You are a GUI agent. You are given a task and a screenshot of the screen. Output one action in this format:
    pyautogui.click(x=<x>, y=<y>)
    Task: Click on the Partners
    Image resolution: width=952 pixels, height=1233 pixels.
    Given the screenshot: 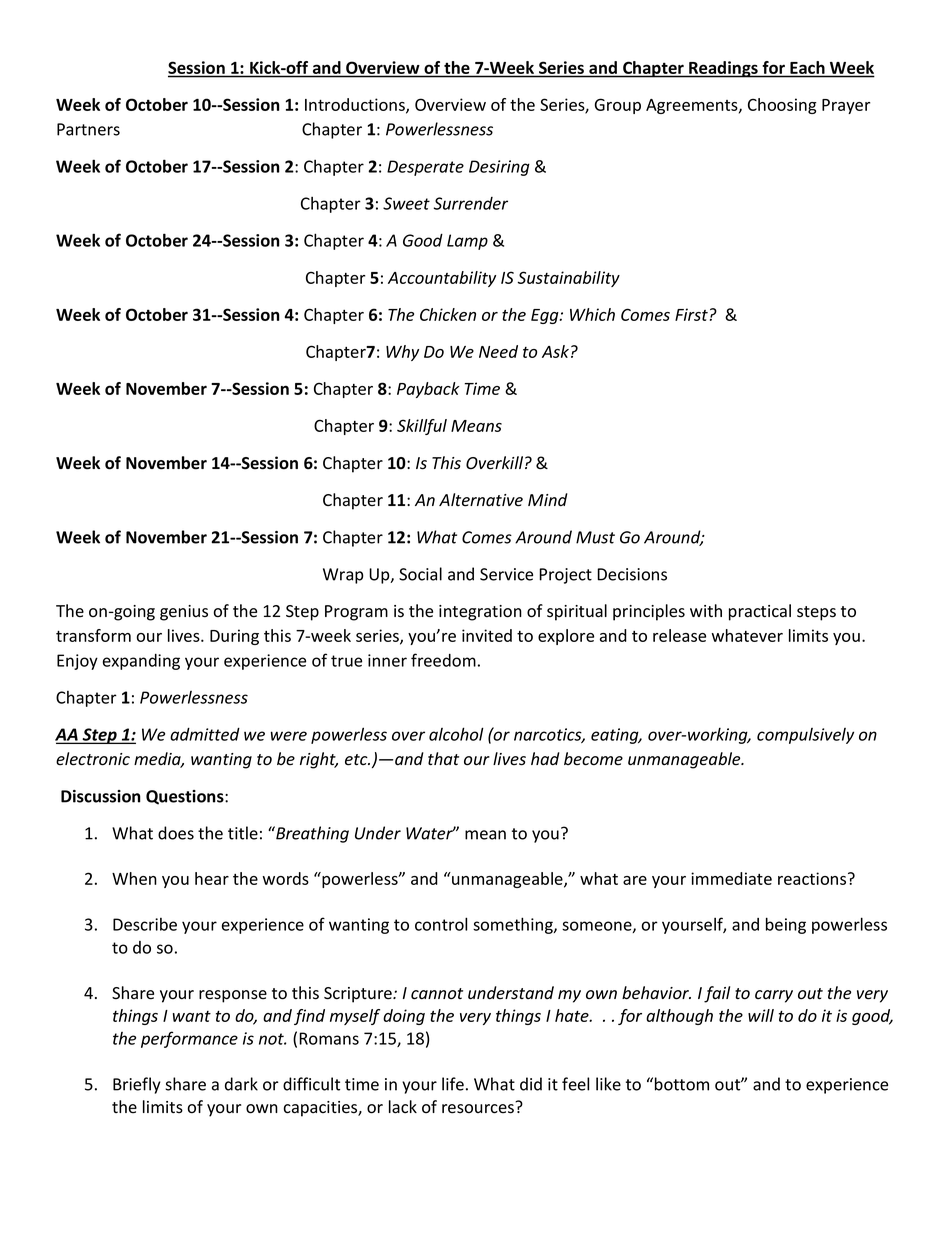 What is the action you would take?
    pyautogui.click(x=88, y=129)
